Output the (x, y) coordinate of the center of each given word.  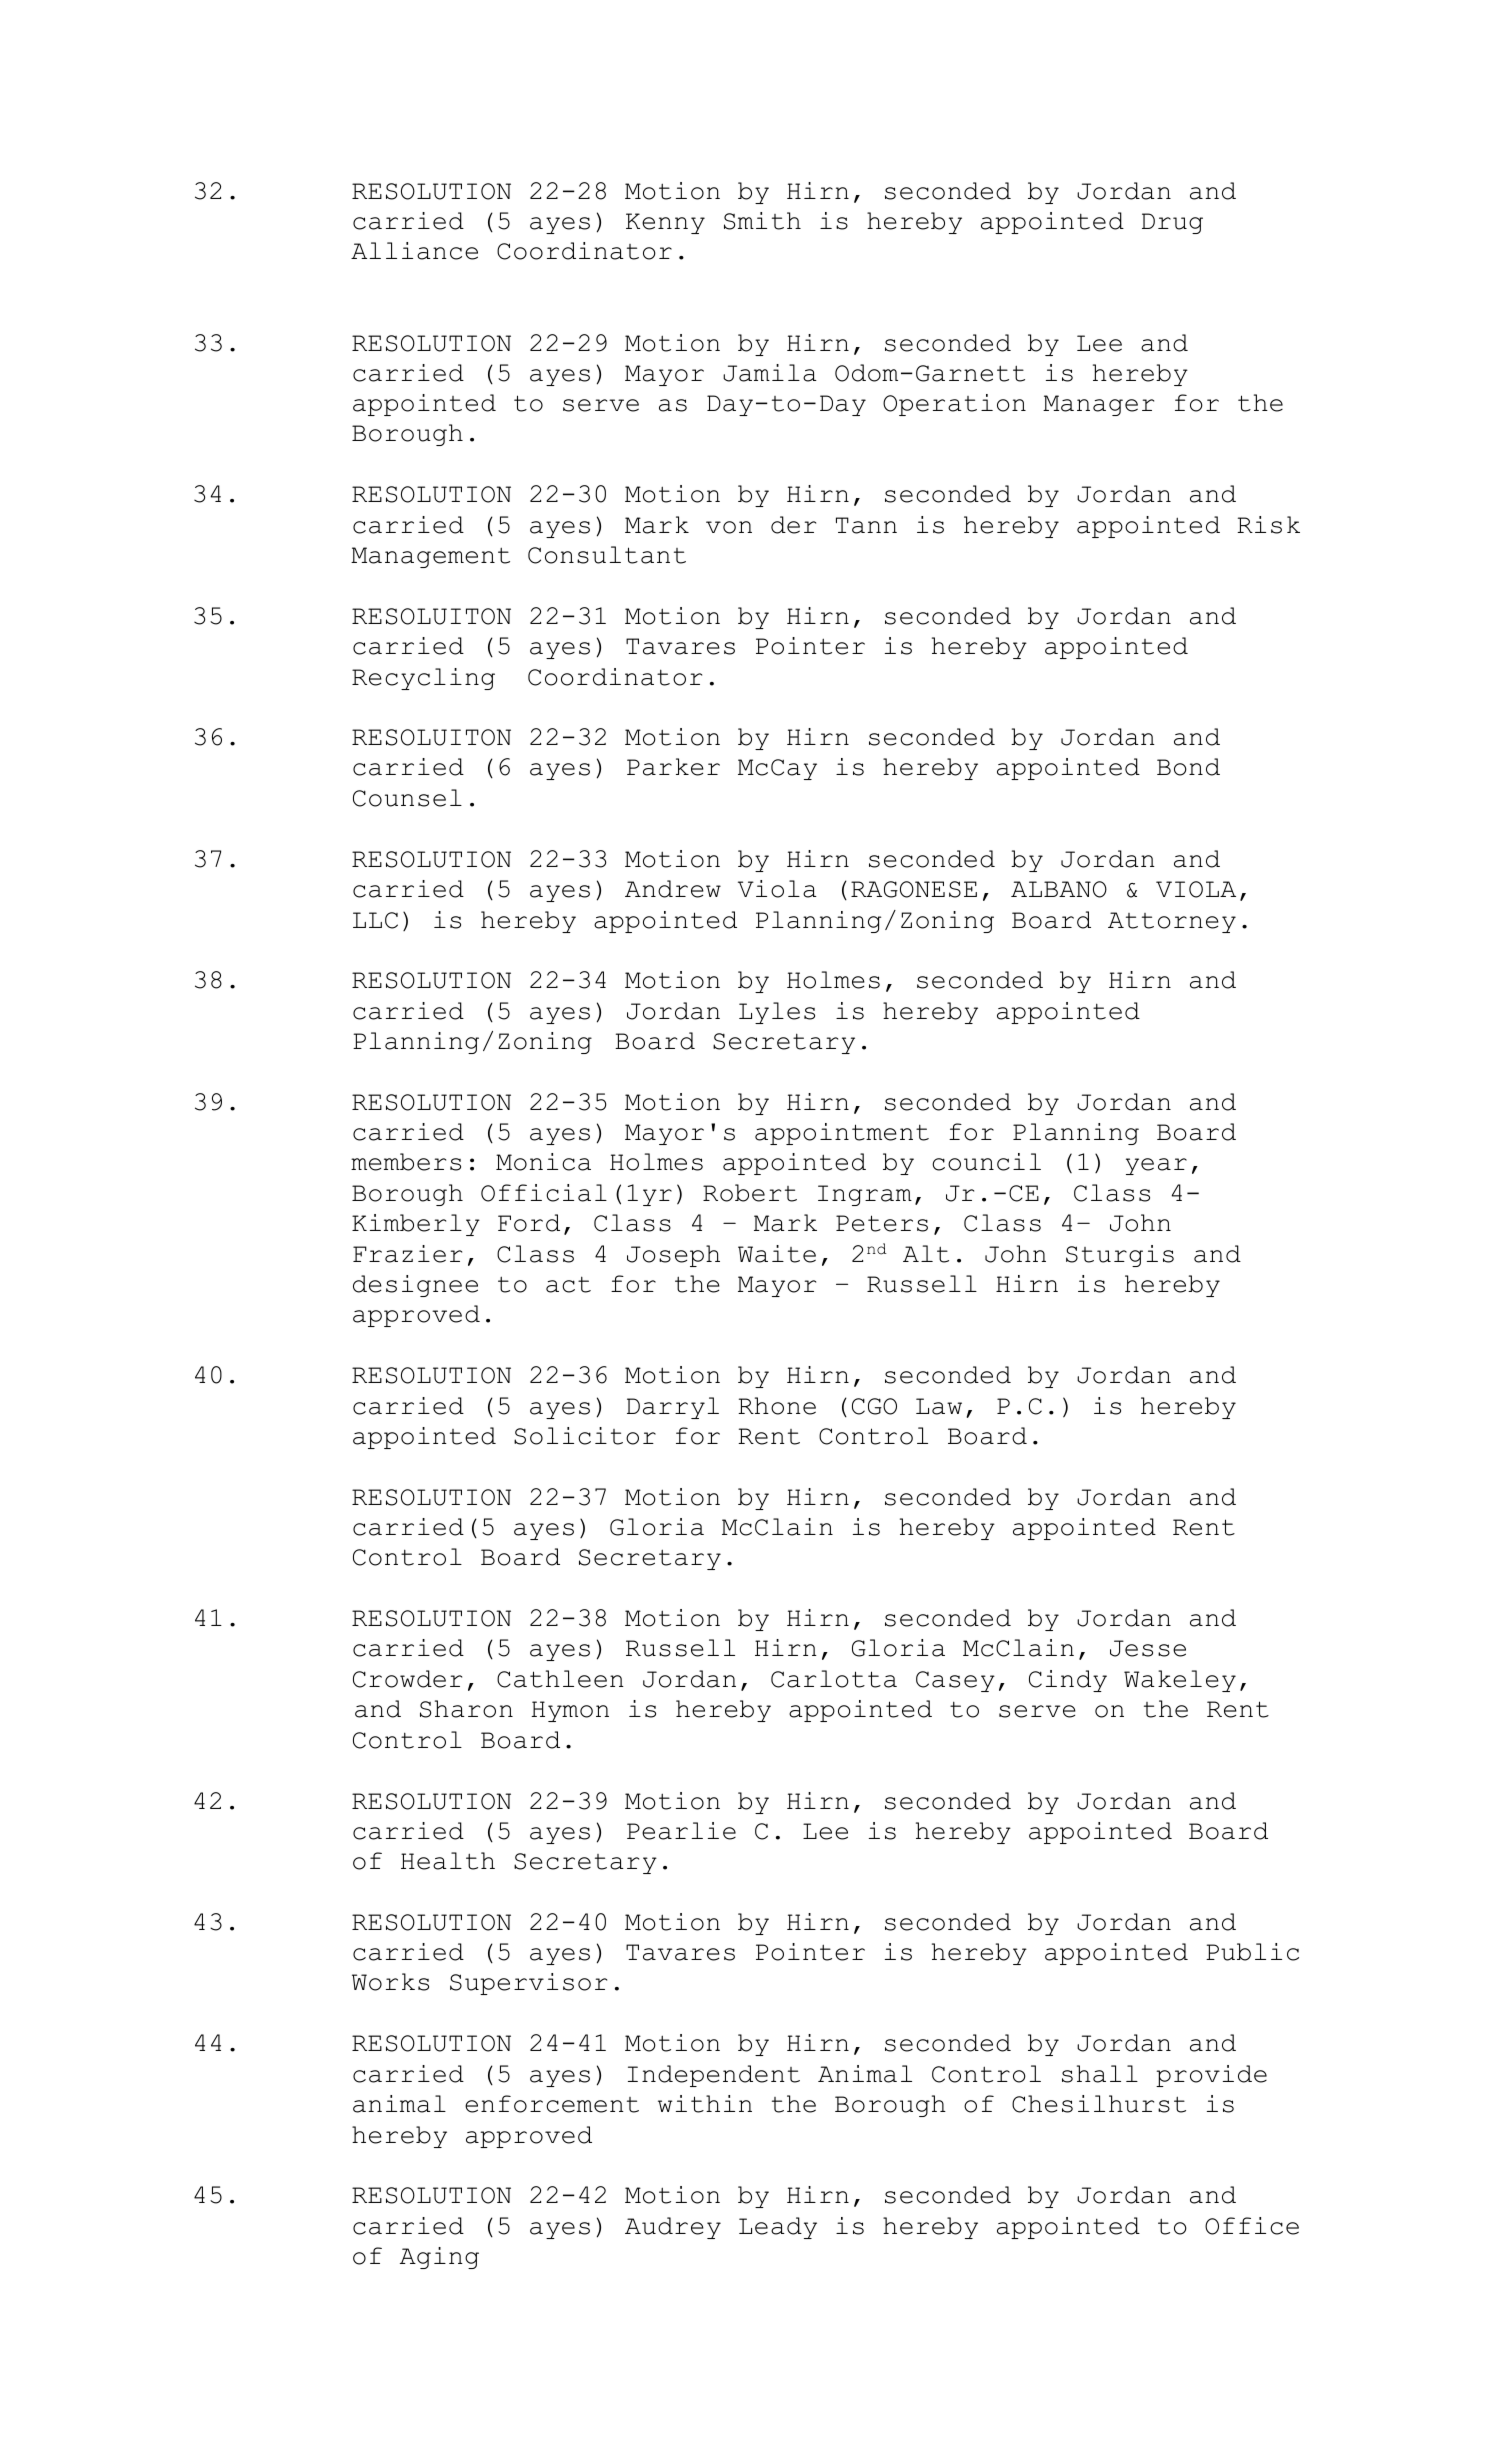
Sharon (466, 1709)
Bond (1188, 767)
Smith (762, 221)
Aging (439, 2258)
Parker (673, 767)
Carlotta (834, 1679)
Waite (777, 1254)
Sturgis (1120, 1256)
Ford (529, 1223)
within (705, 2104)
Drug (1172, 223)
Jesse (1148, 1648)
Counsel (407, 798)
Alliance (414, 251)
